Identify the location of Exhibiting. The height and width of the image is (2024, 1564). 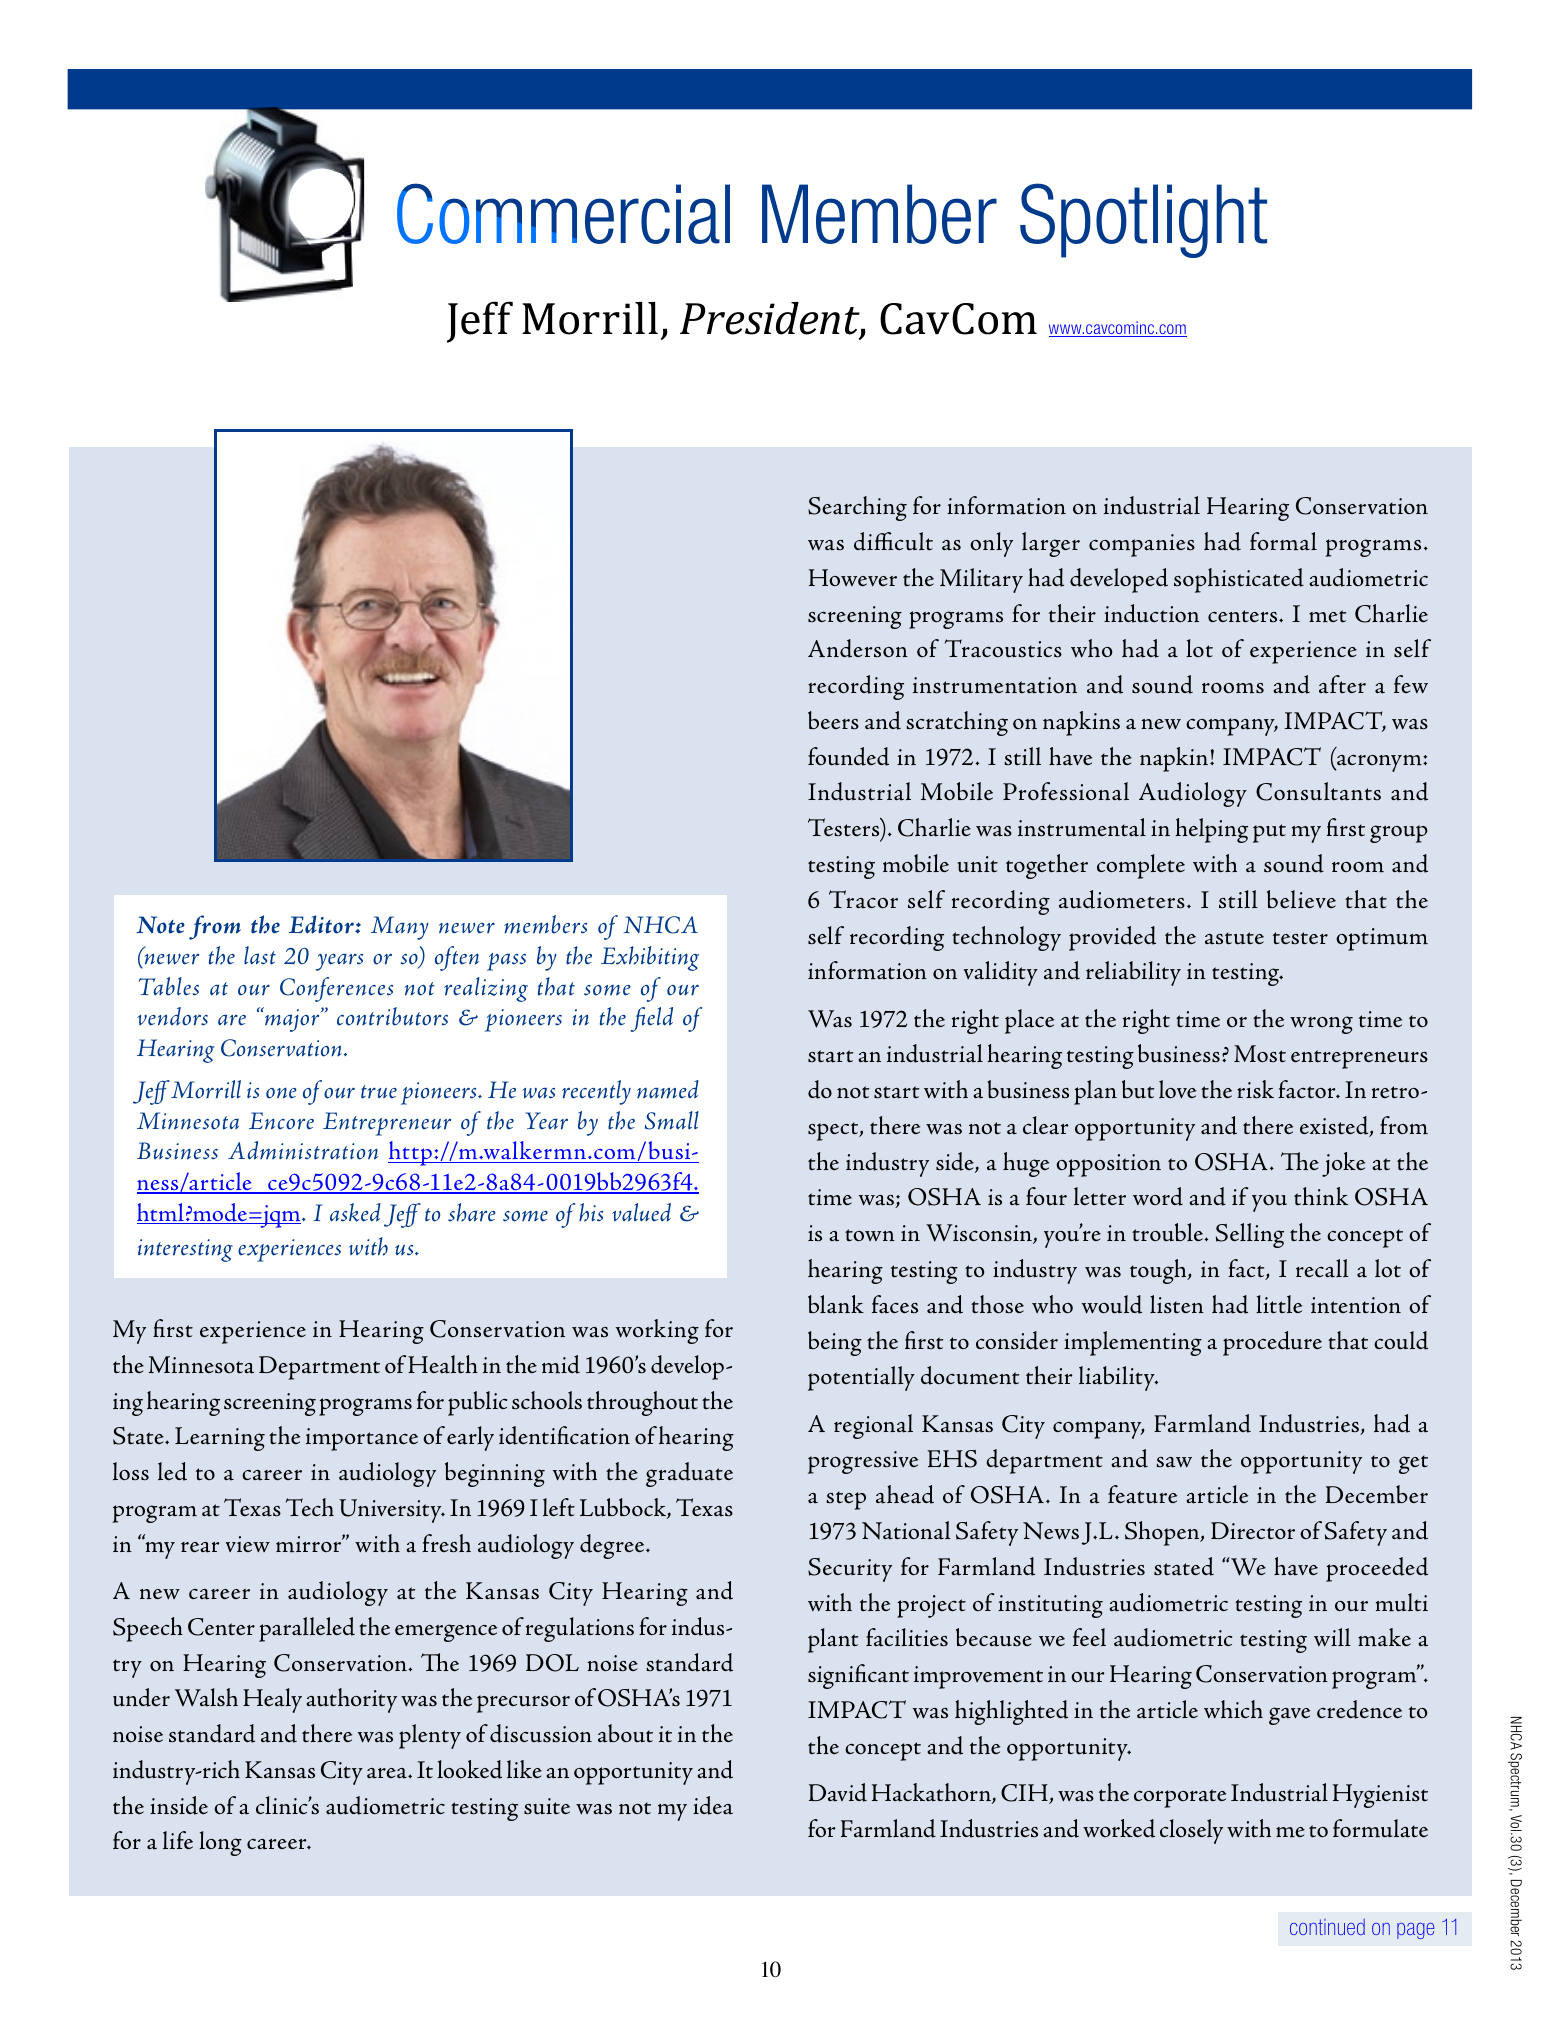
(650, 958).
